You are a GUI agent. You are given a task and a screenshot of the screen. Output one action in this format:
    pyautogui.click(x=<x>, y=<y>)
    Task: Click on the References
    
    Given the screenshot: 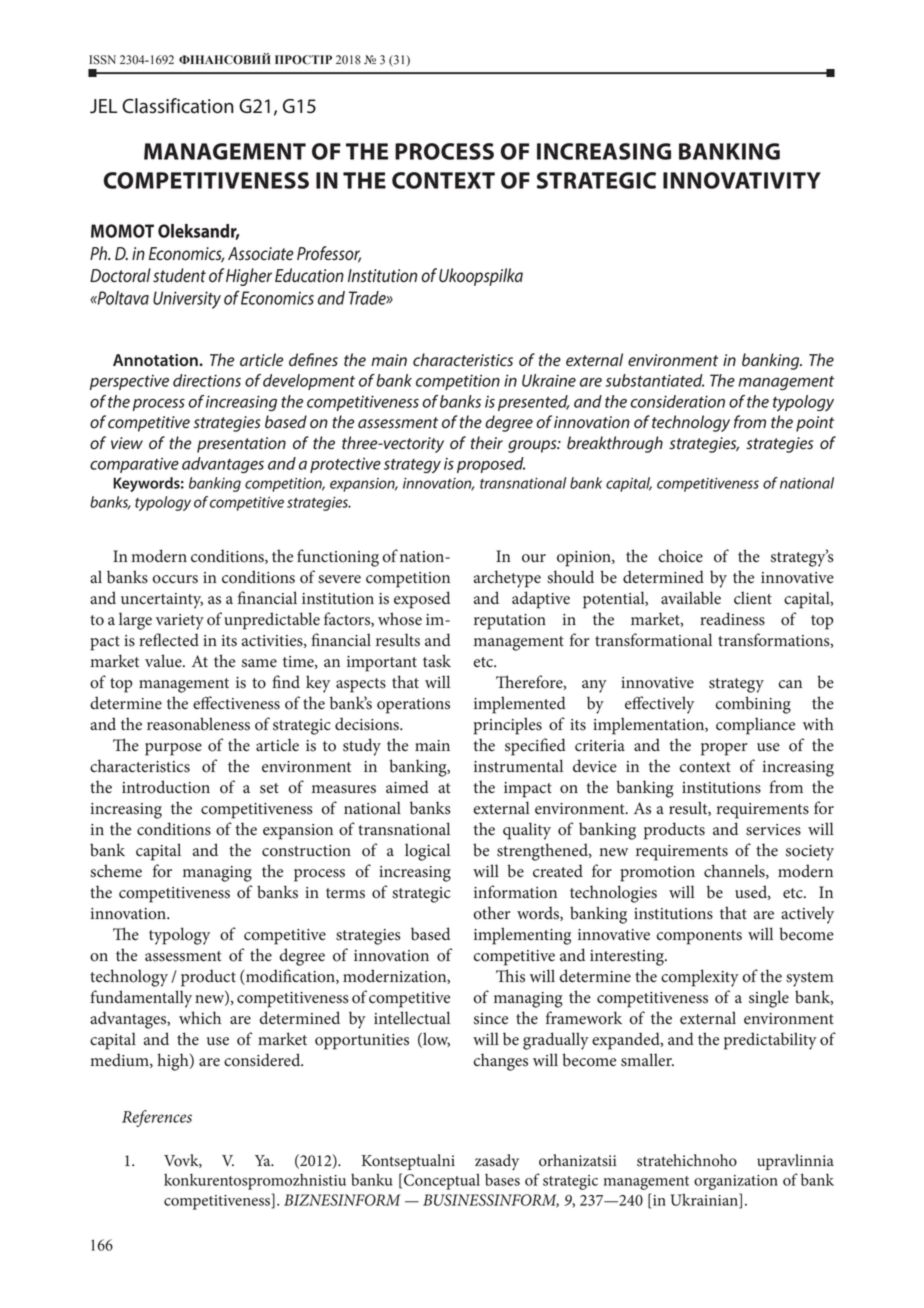 What is the action you would take?
    pyautogui.click(x=157, y=1118)
